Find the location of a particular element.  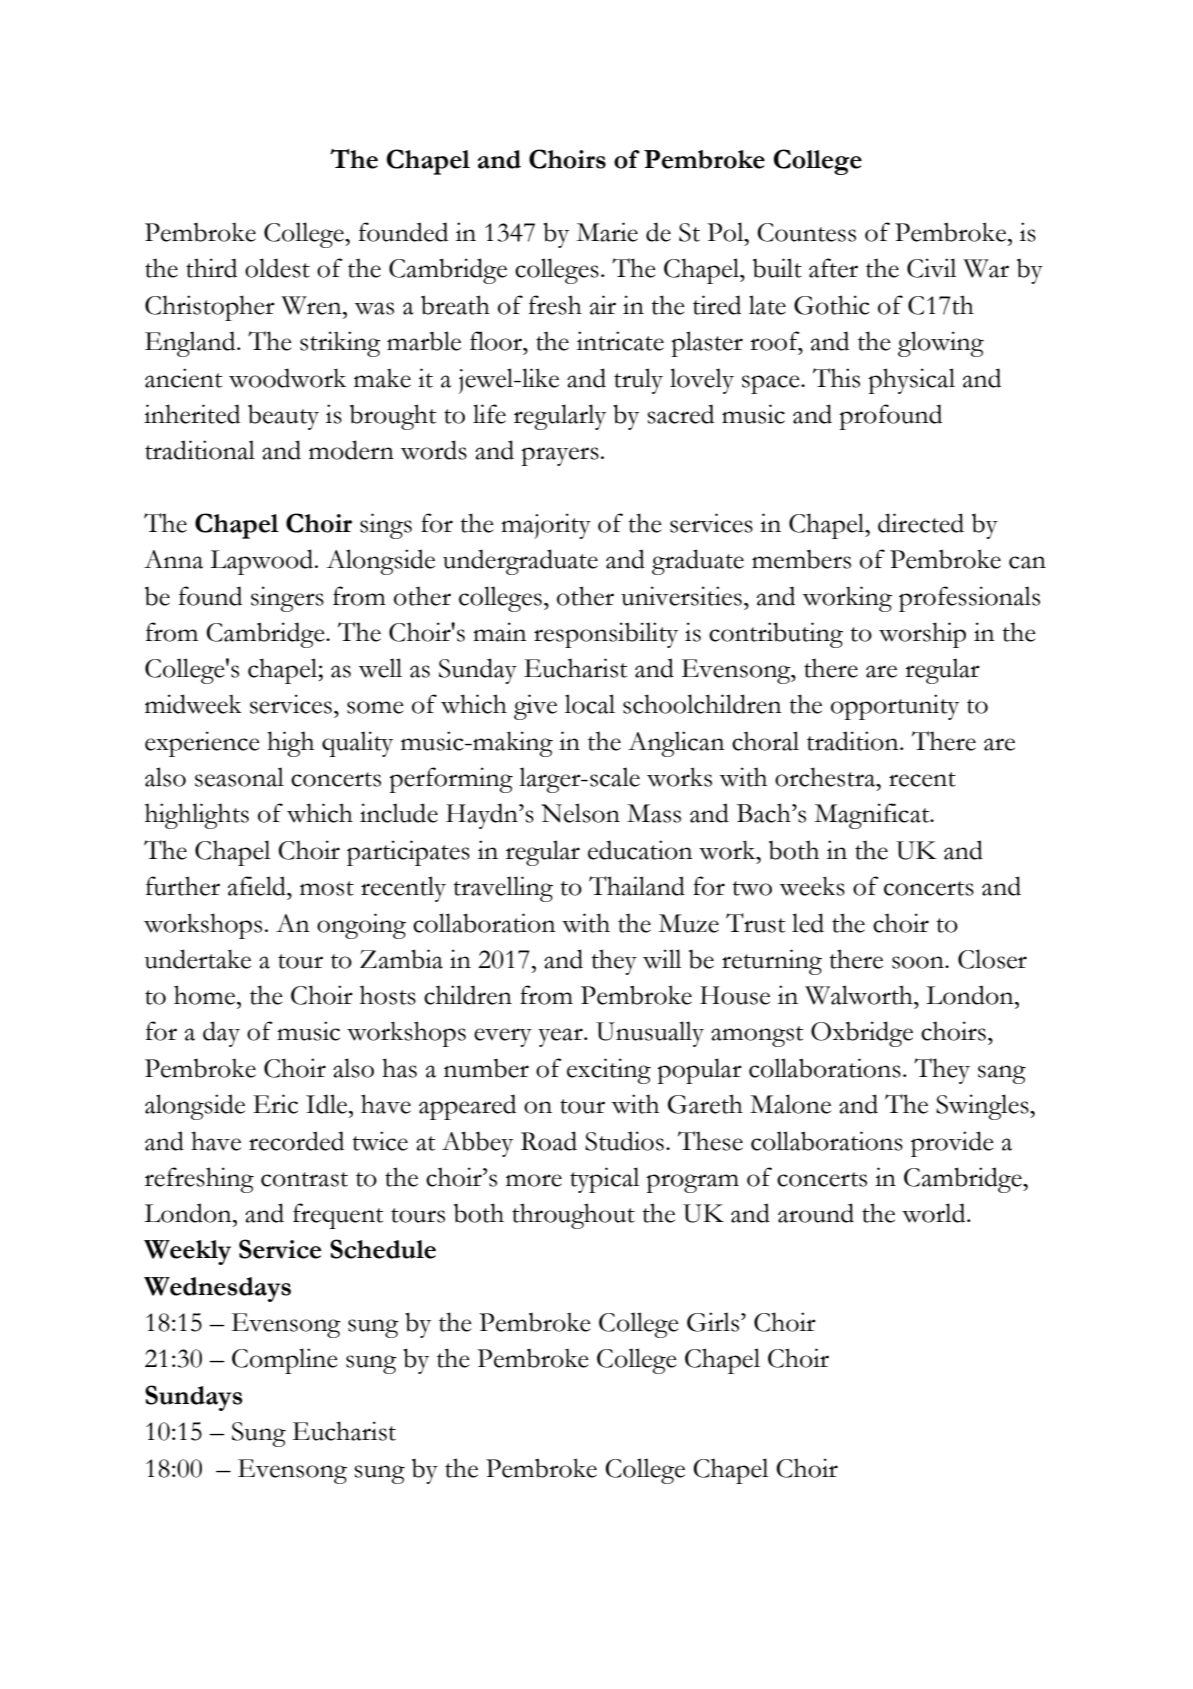

worship is located at coordinates (922, 635).
